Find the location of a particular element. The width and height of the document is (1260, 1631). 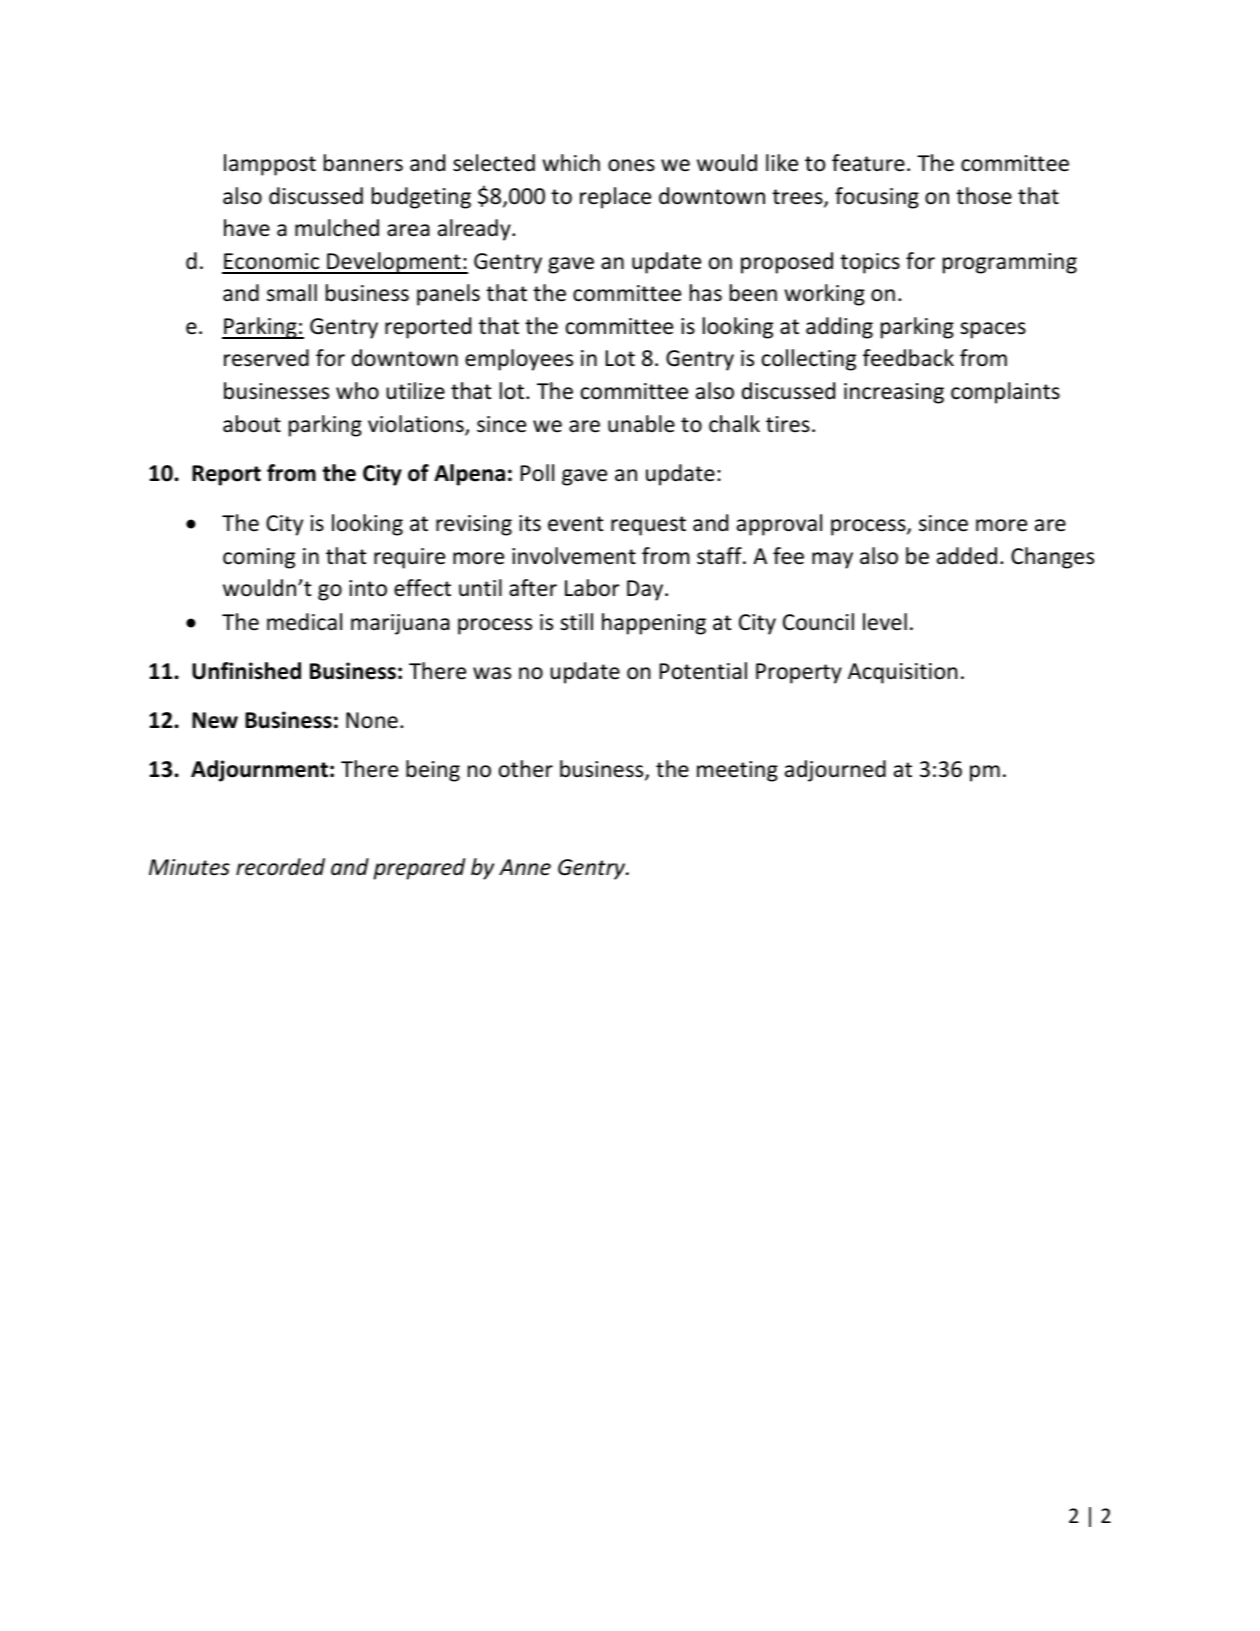

recorded is located at coordinates (280, 867).
